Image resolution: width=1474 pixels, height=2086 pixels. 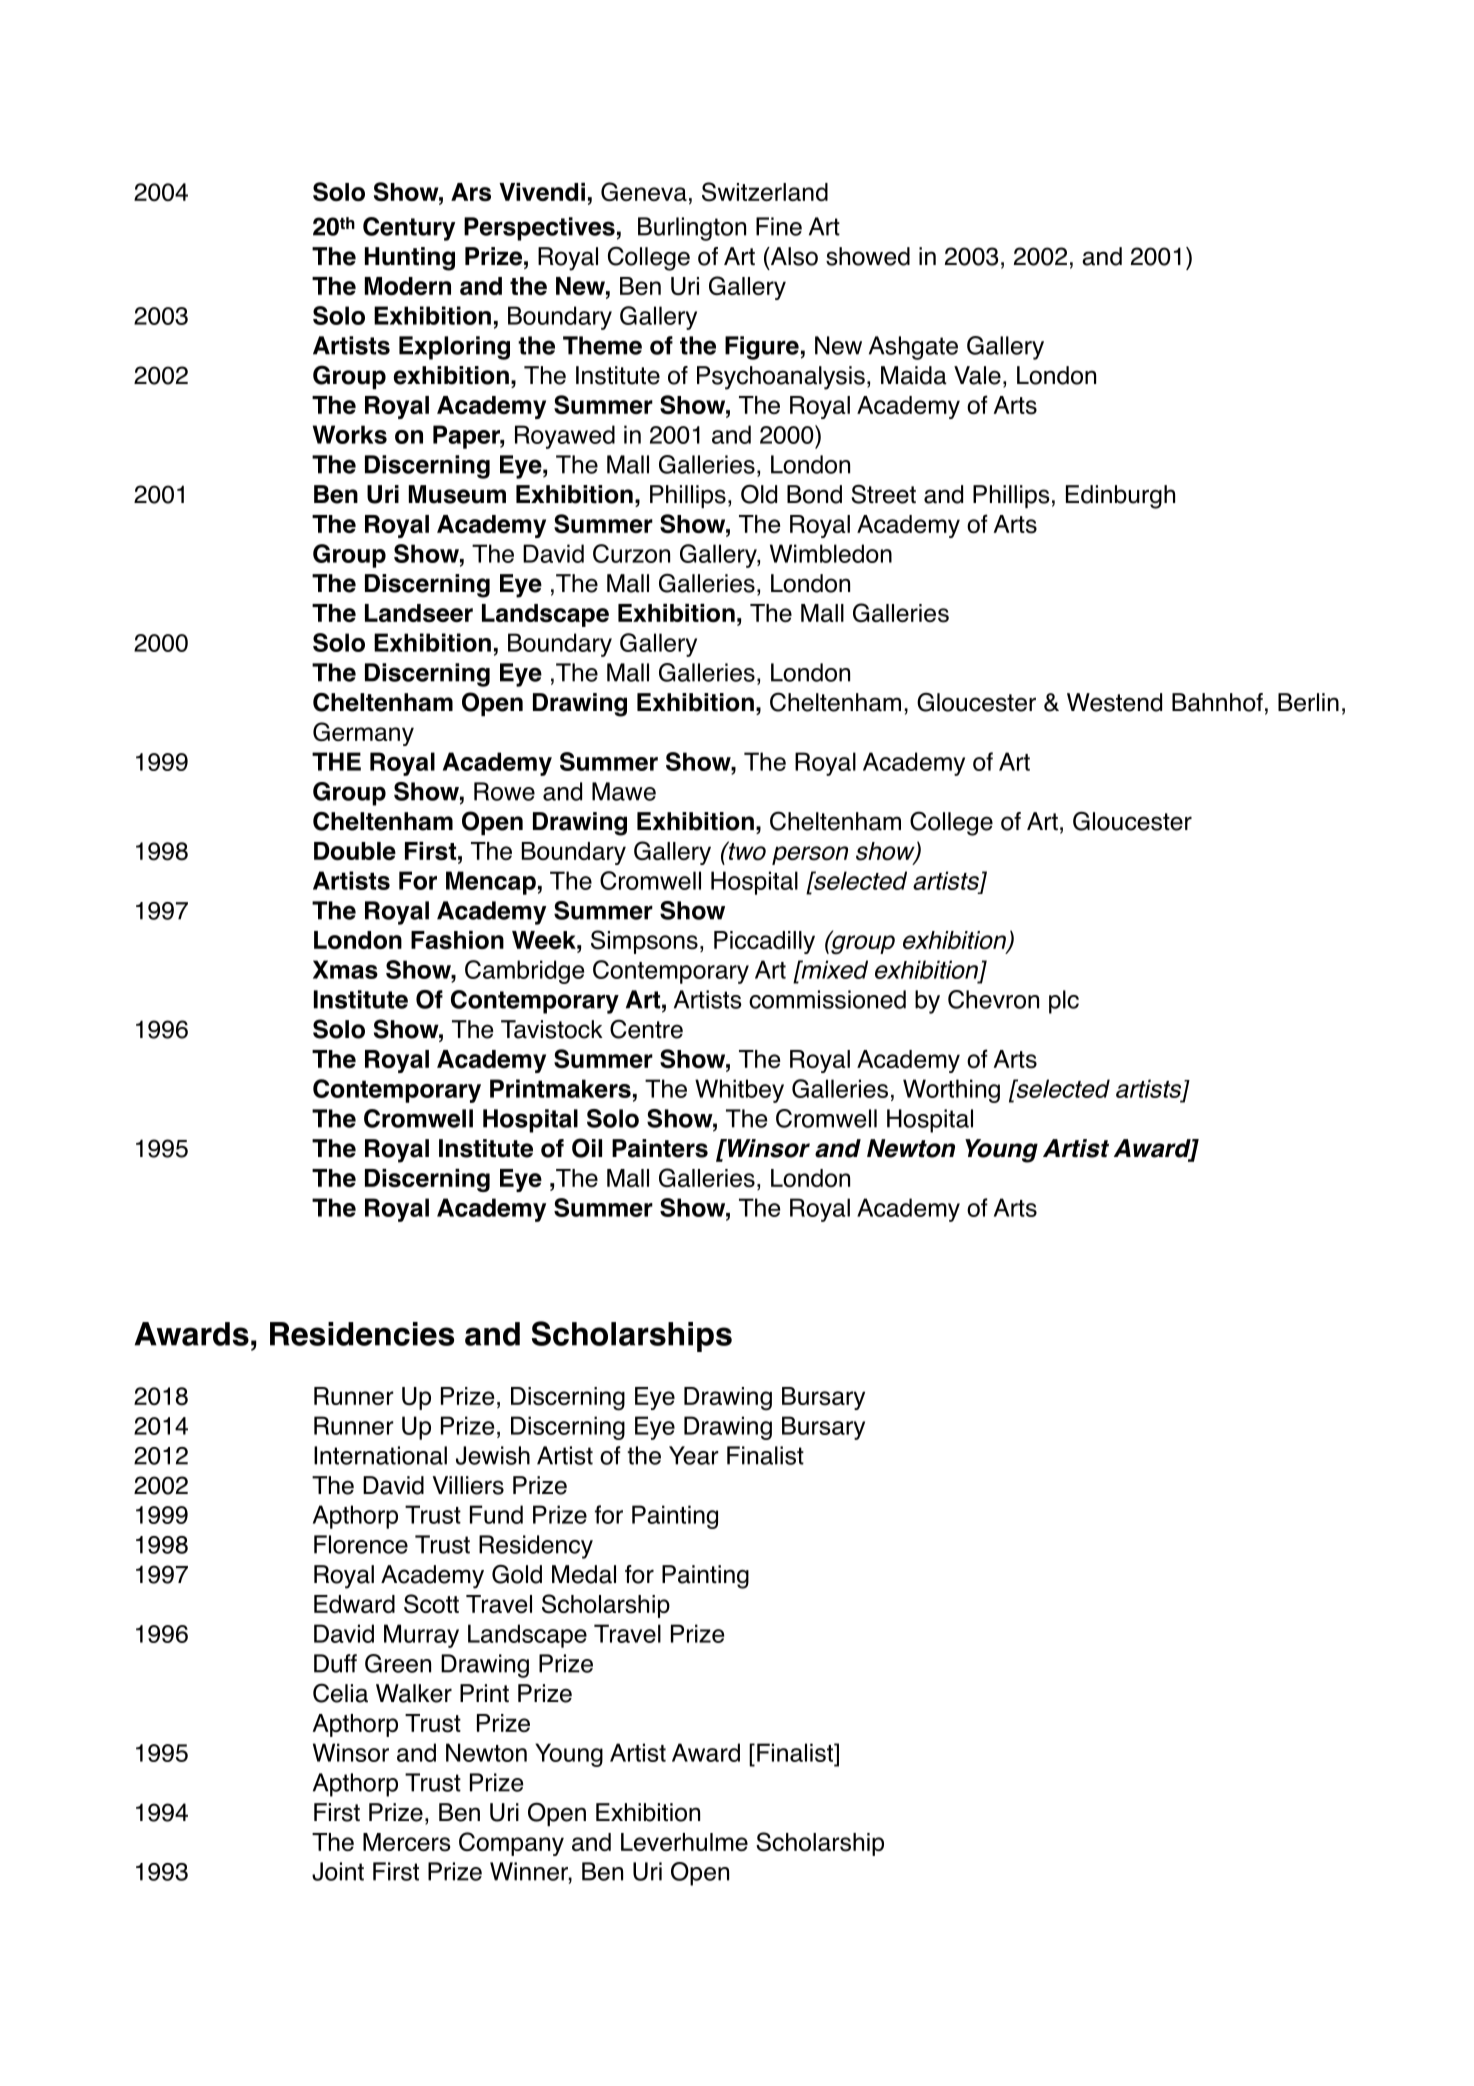 What do you see at coordinates (552, 1029) in the screenshot?
I see `Tavistock` at bounding box center [552, 1029].
